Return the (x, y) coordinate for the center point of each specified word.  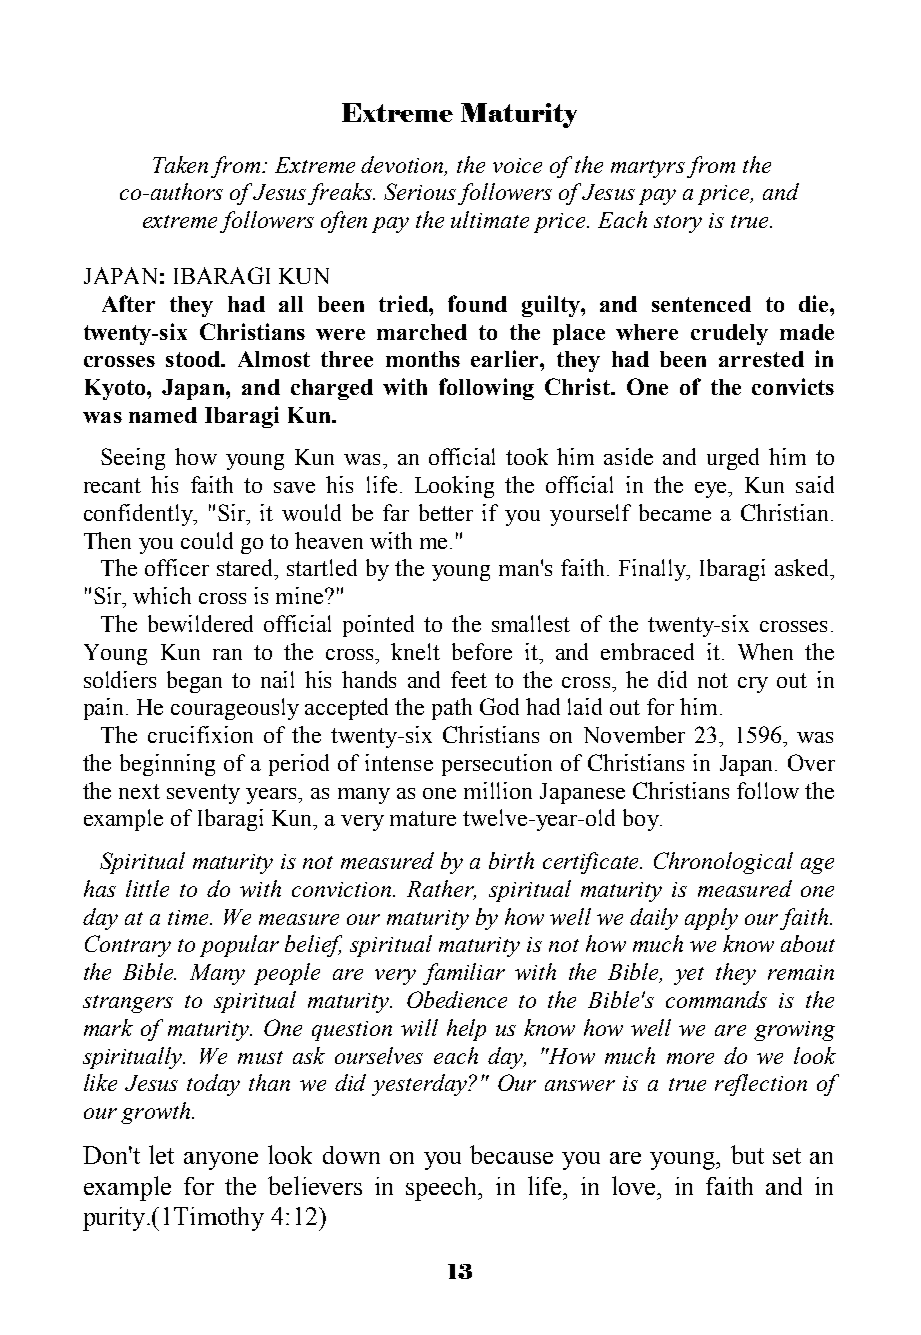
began (194, 682)
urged (733, 459)
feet (469, 679)
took (527, 456)
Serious (420, 191)
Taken (180, 164)
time (189, 917)
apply (711, 919)
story (678, 224)
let (161, 1154)
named (163, 415)
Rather (441, 890)
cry (753, 685)
